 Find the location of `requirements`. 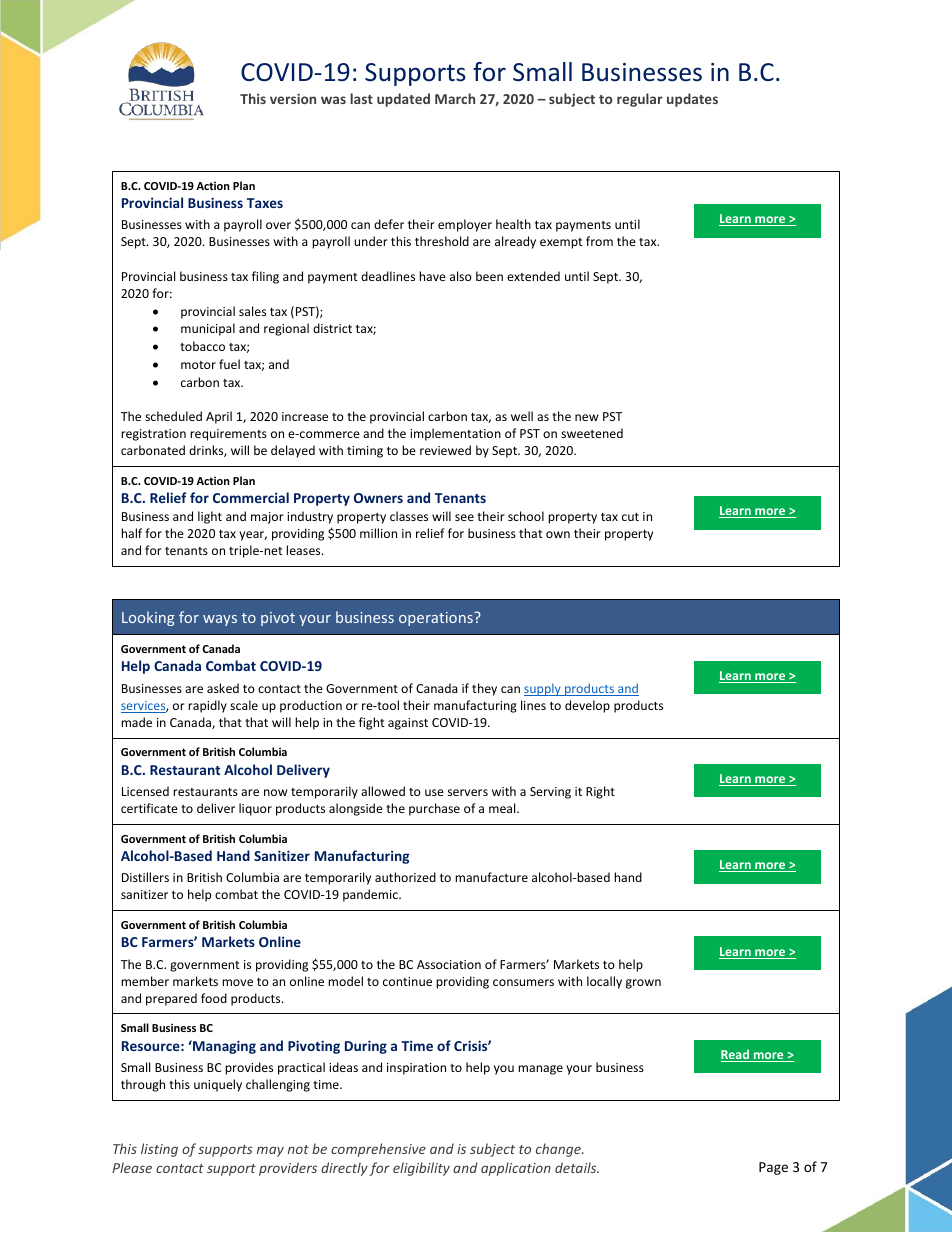

requirements is located at coordinates (228, 435).
